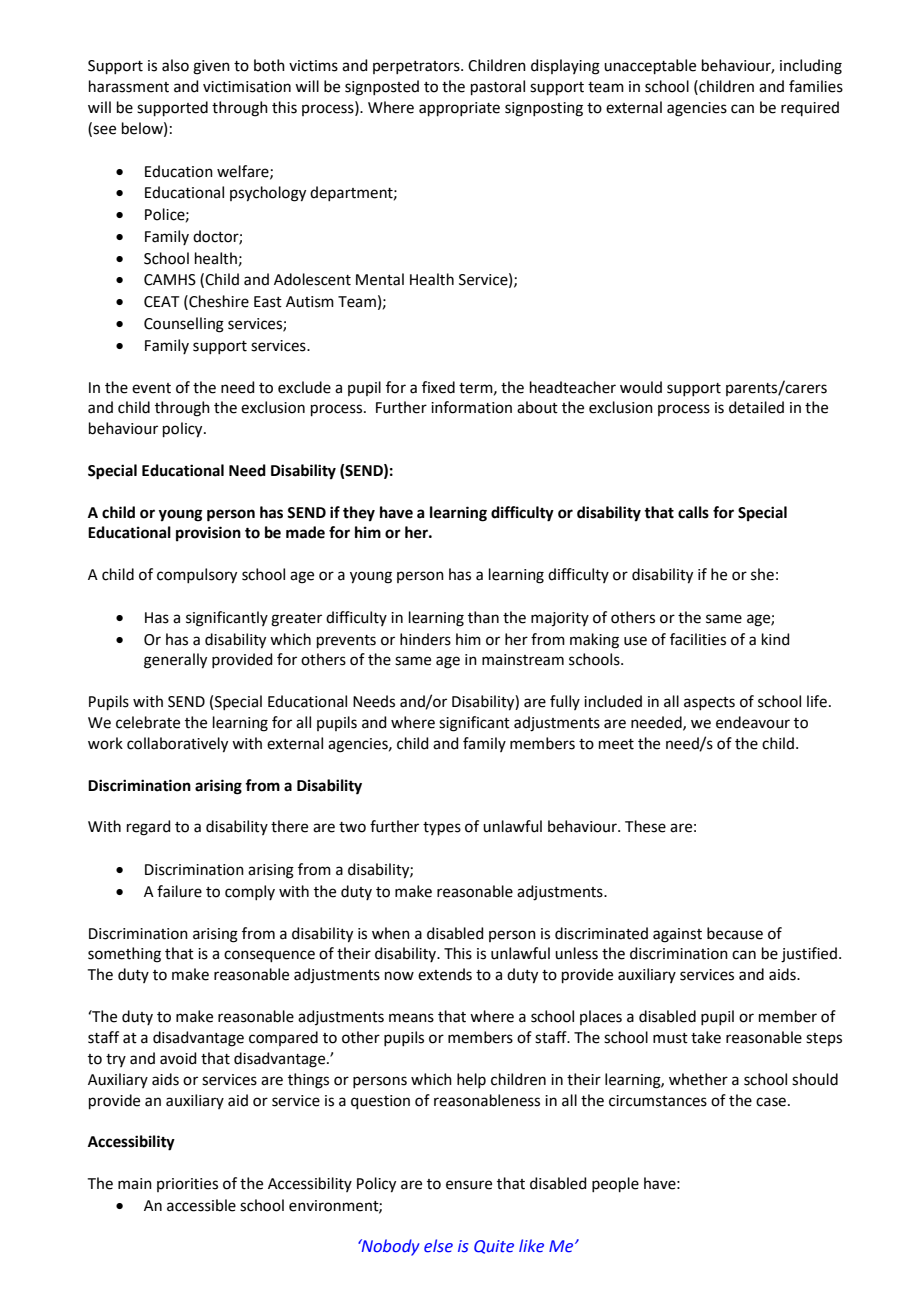 The width and height of the screenshot is (924, 1308). What do you see at coordinates (753, 722) in the screenshot?
I see `endeavour` at bounding box center [753, 722].
